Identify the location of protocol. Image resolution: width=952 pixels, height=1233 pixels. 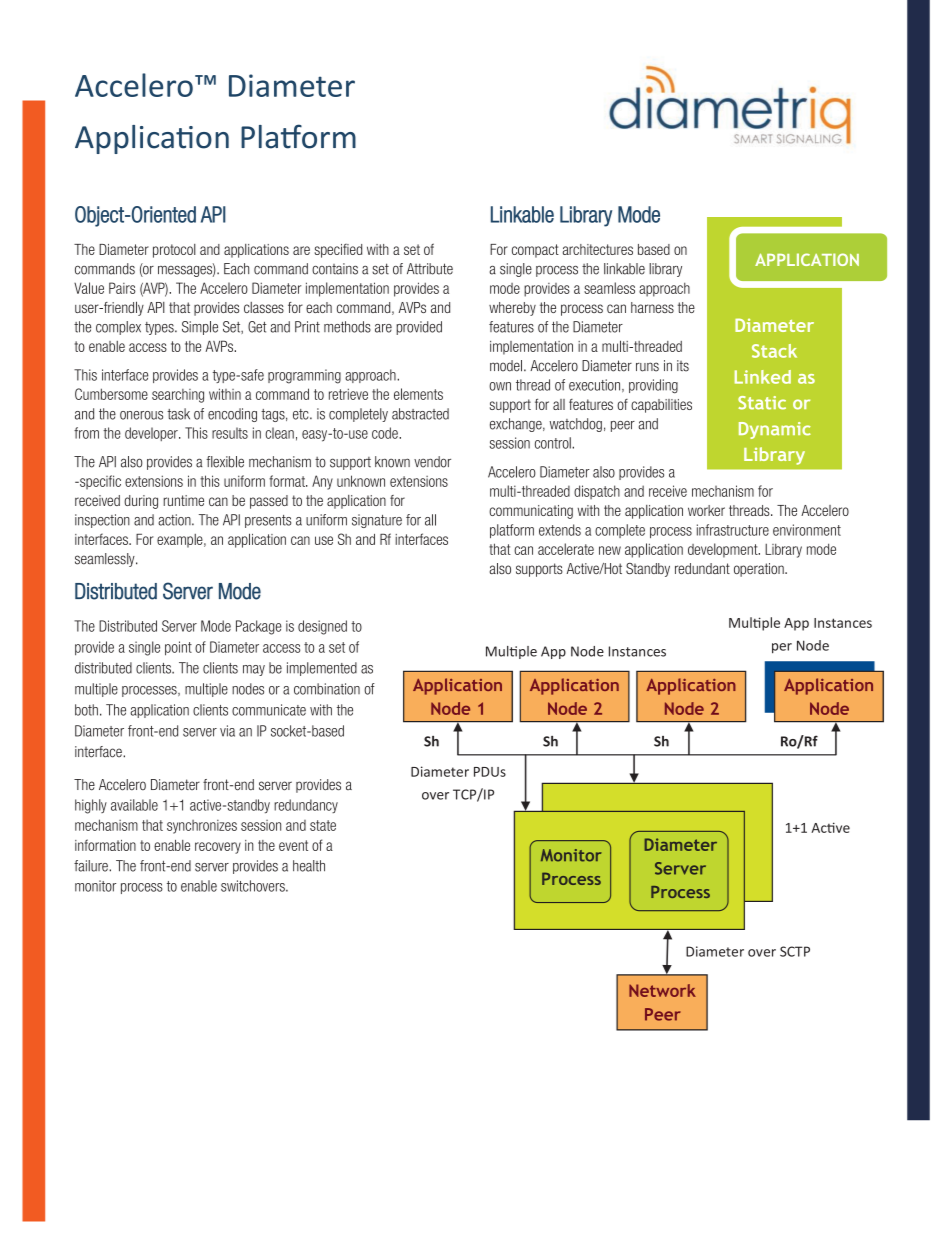
(174, 251).
